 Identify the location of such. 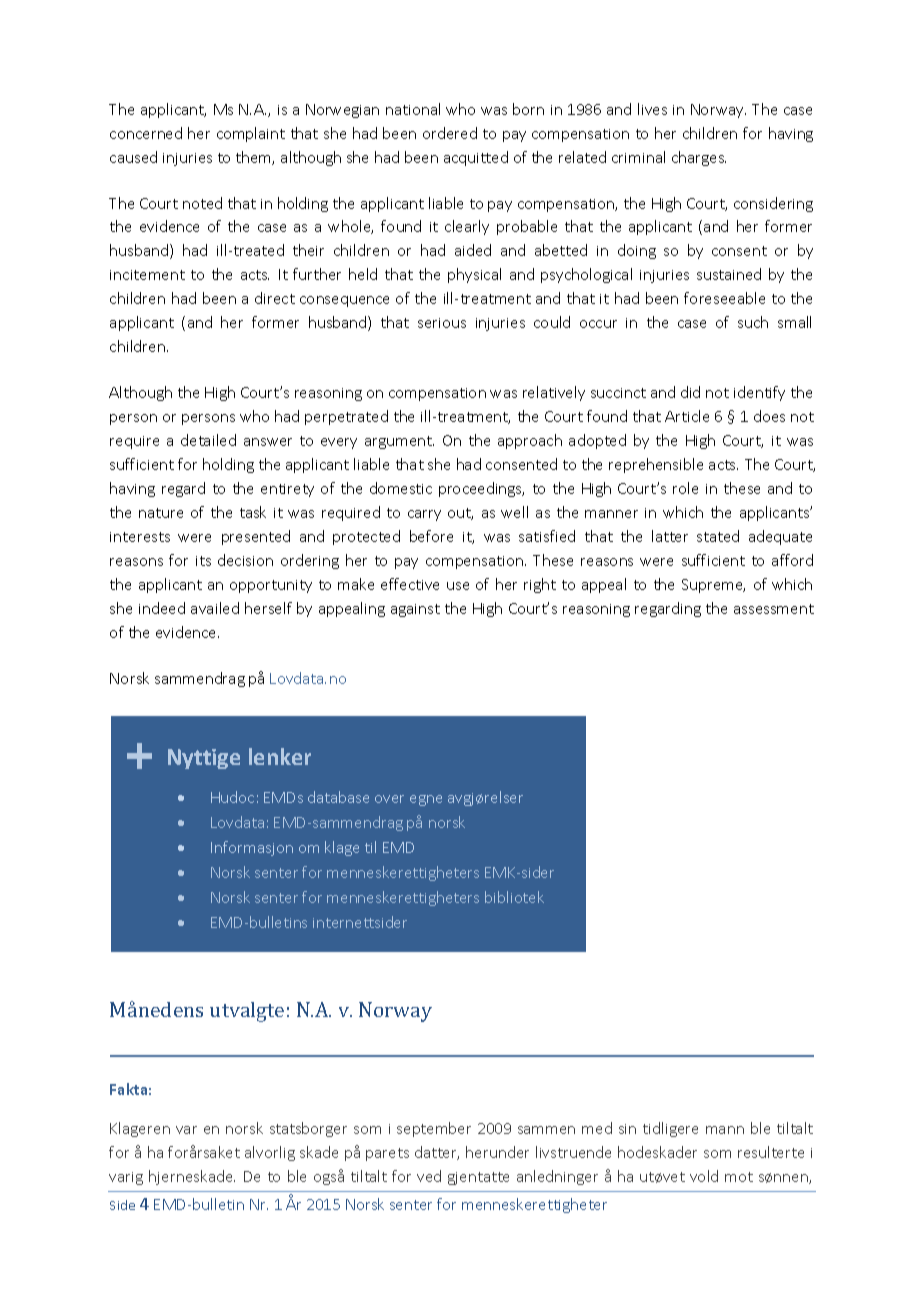
(753, 322).
